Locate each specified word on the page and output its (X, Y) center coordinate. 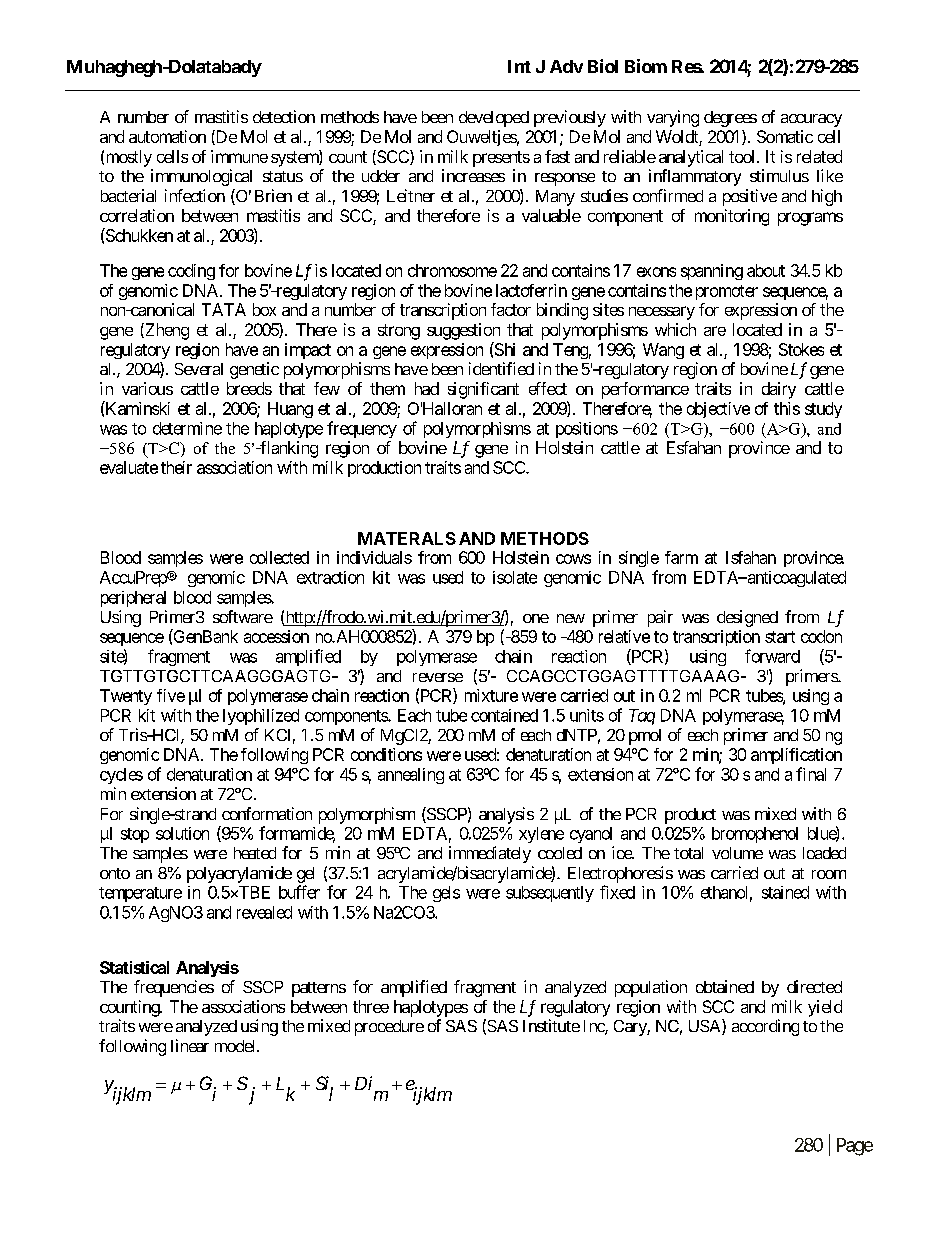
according (765, 1027)
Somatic (785, 136)
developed (494, 119)
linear (190, 1045)
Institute (551, 1025)
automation (167, 136)
